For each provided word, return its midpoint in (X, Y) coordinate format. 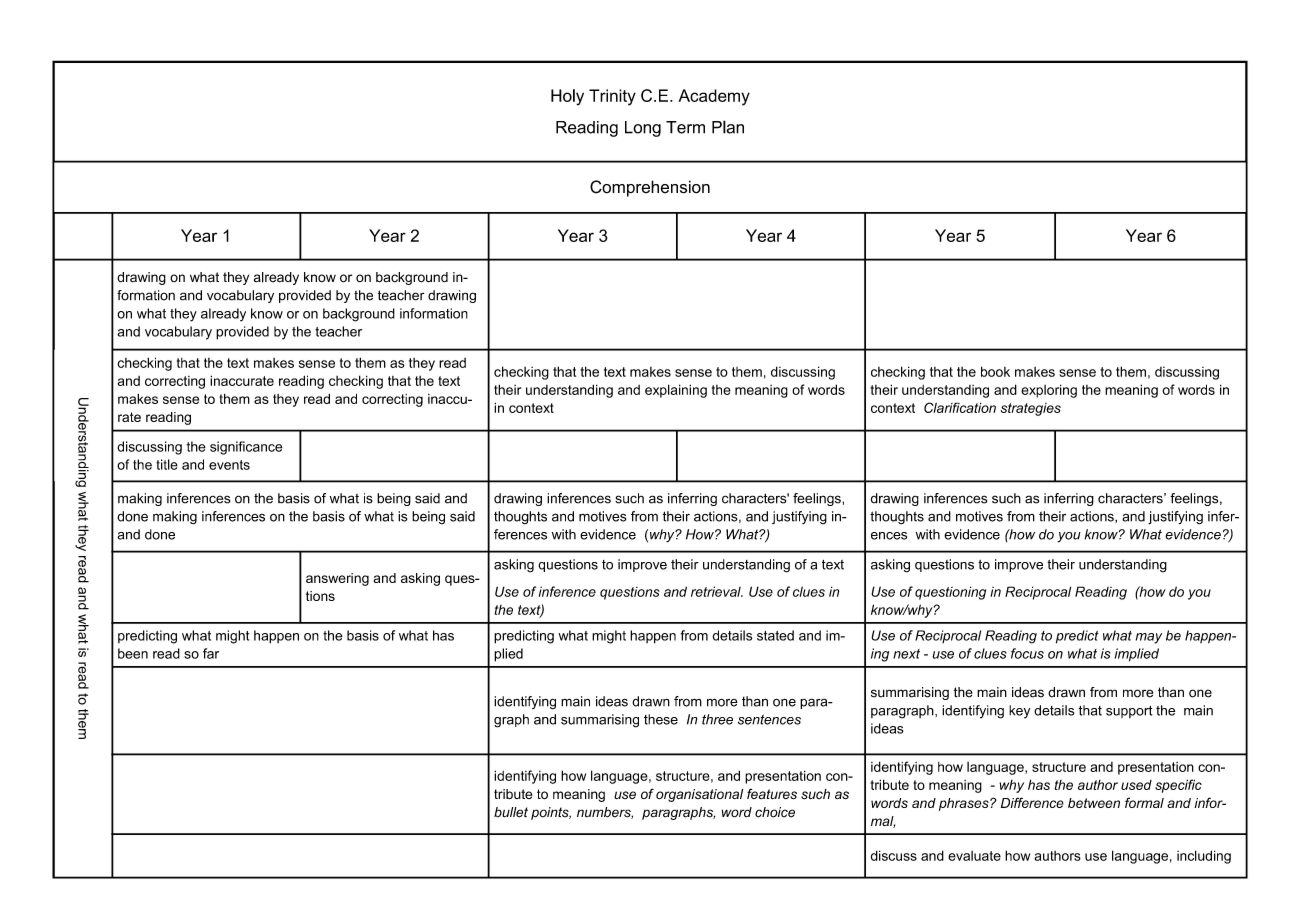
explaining (676, 391)
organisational (699, 795)
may (1149, 638)
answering (337, 579)
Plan (728, 127)
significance (246, 448)
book (995, 371)
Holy (567, 97)
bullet (511, 812)
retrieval (717, 591)
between (1094, 803)
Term (685, 127)
